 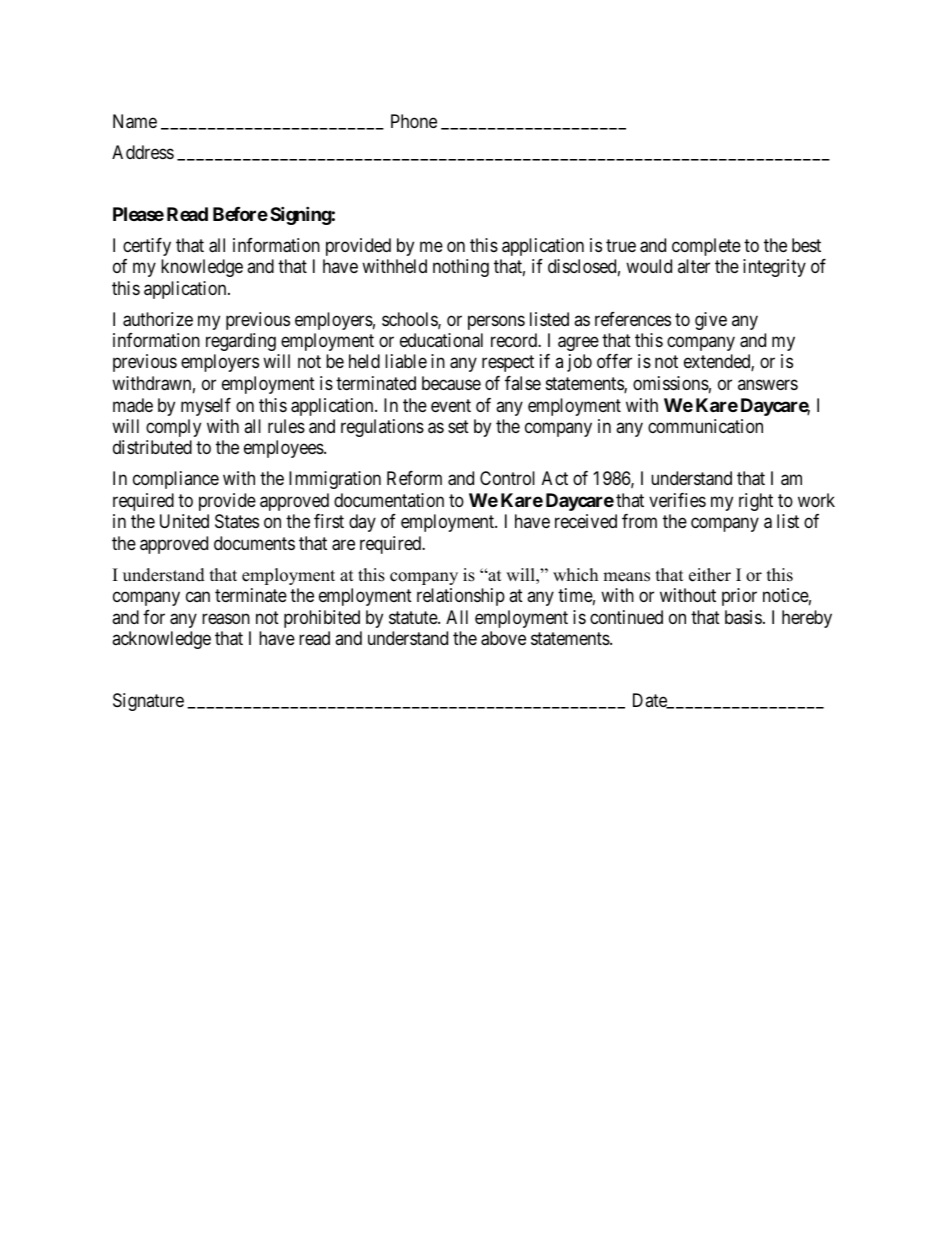 I want to click on regarding, so click(x=241, y=342).
